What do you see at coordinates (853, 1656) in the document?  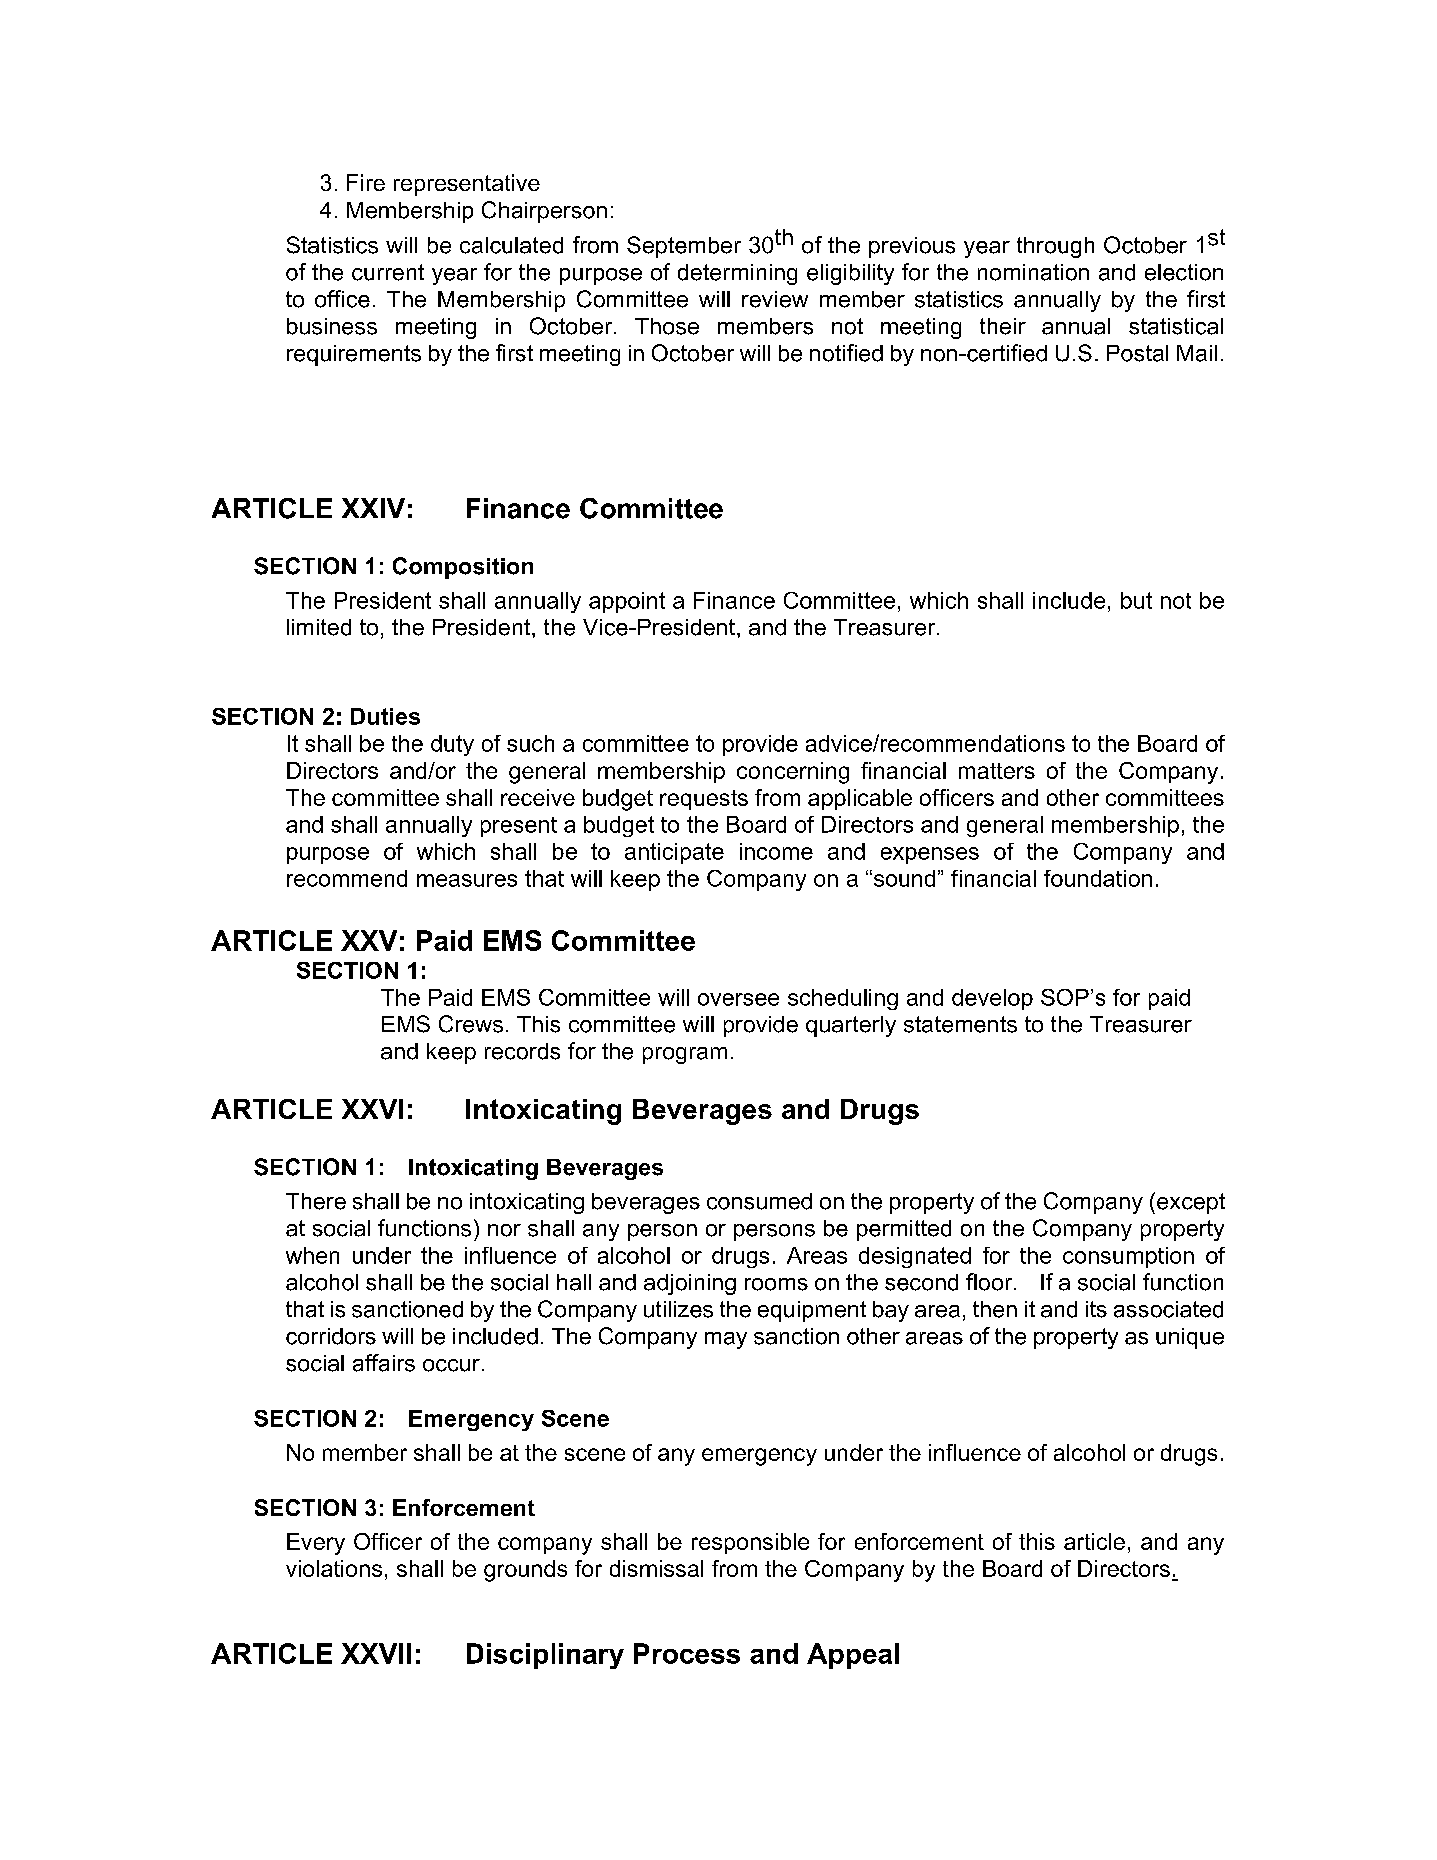 I see `Appeal` at bounding box center [853, 1656].
